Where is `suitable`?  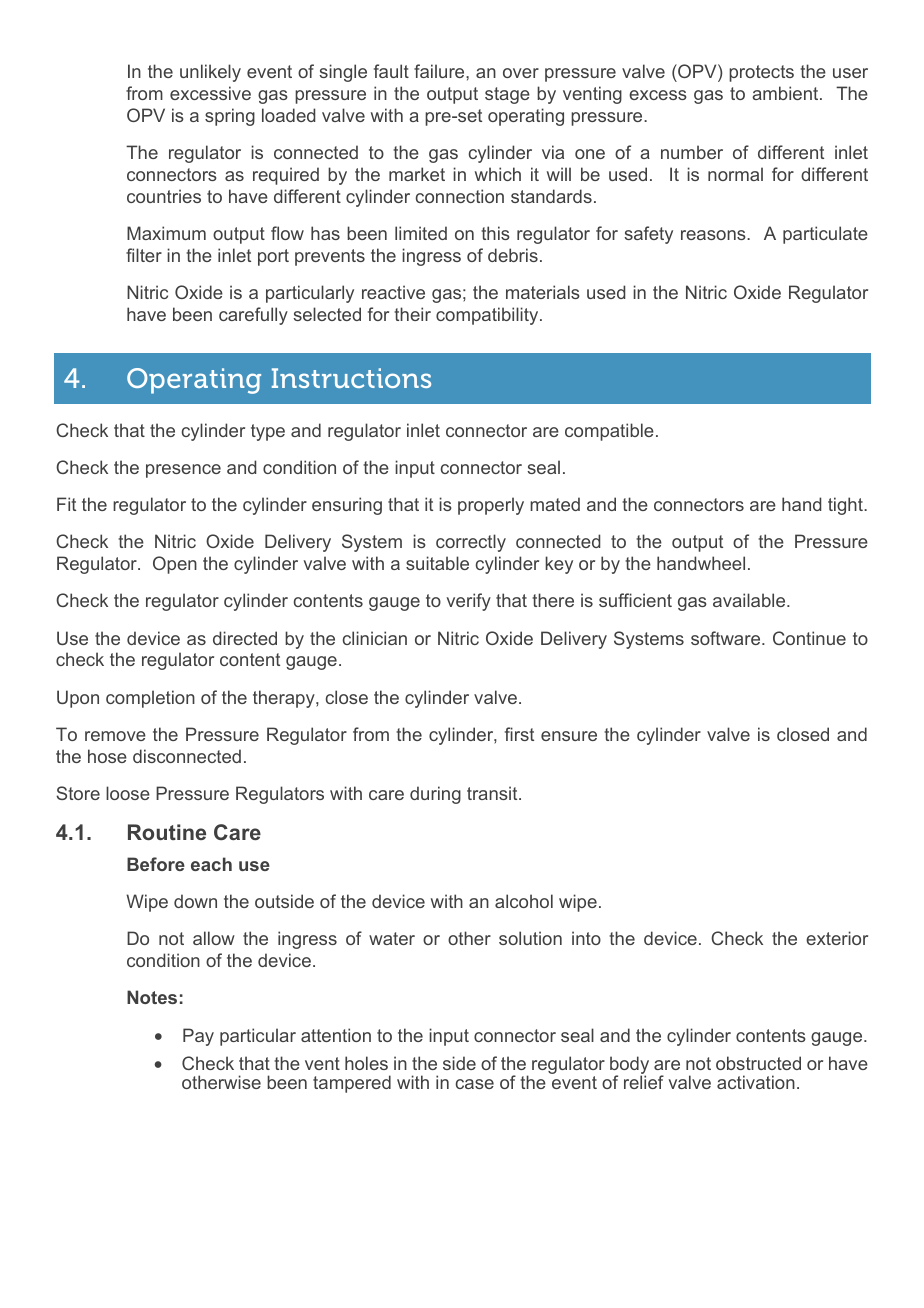
suitable is located at coordinates (437, 563).
